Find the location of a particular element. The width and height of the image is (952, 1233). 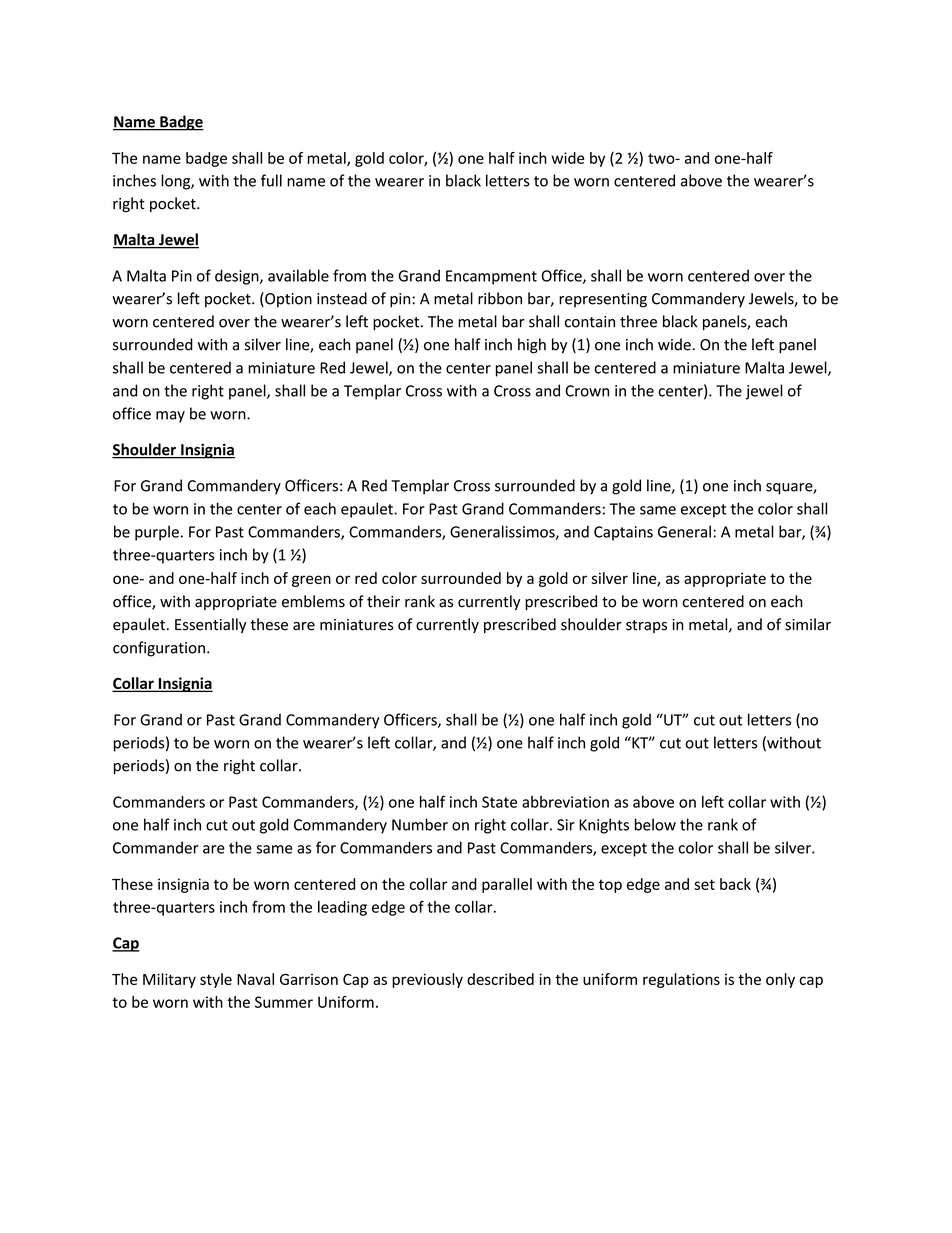

Encampment is located at coordinates (491, 277).
